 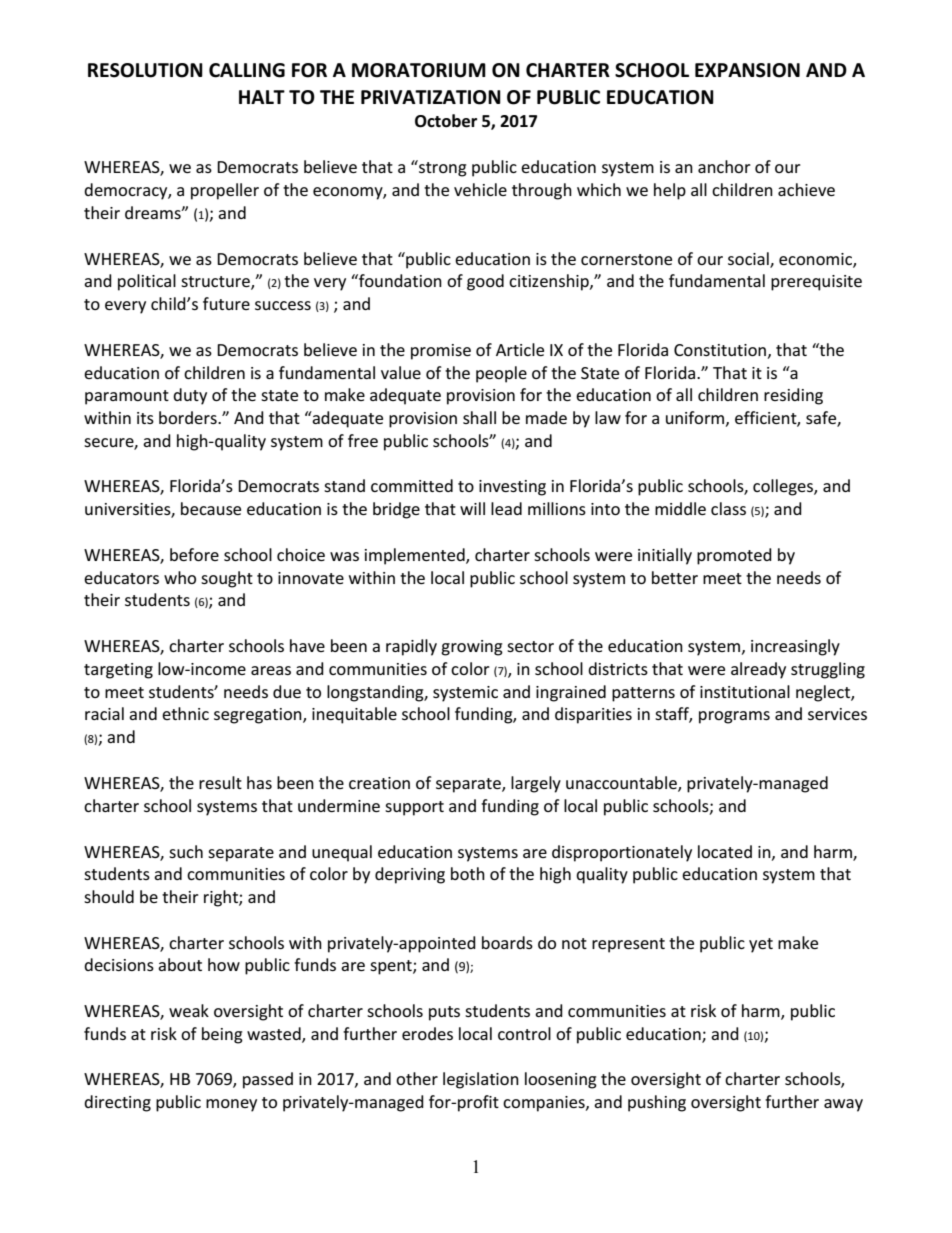 I want to click on residing, so click(x=793, y=396).
